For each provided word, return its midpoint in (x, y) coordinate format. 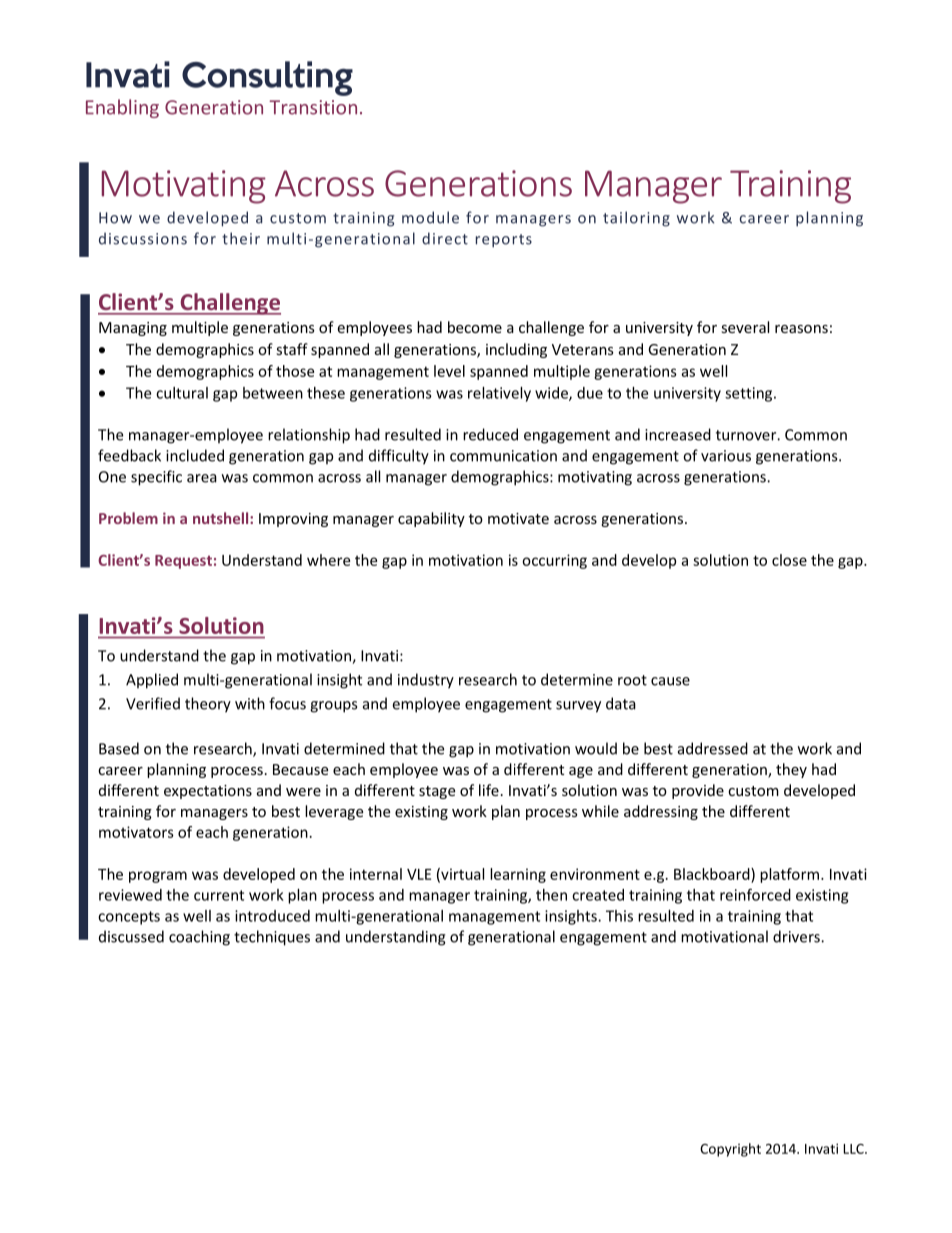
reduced (490, 434)
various (726, 456)
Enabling (122, 108)
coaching (199, 938)
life (489, 790)
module (430, 217)
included (195, 455)
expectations (208, 792)
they (791, 770)
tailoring (636, 219)
